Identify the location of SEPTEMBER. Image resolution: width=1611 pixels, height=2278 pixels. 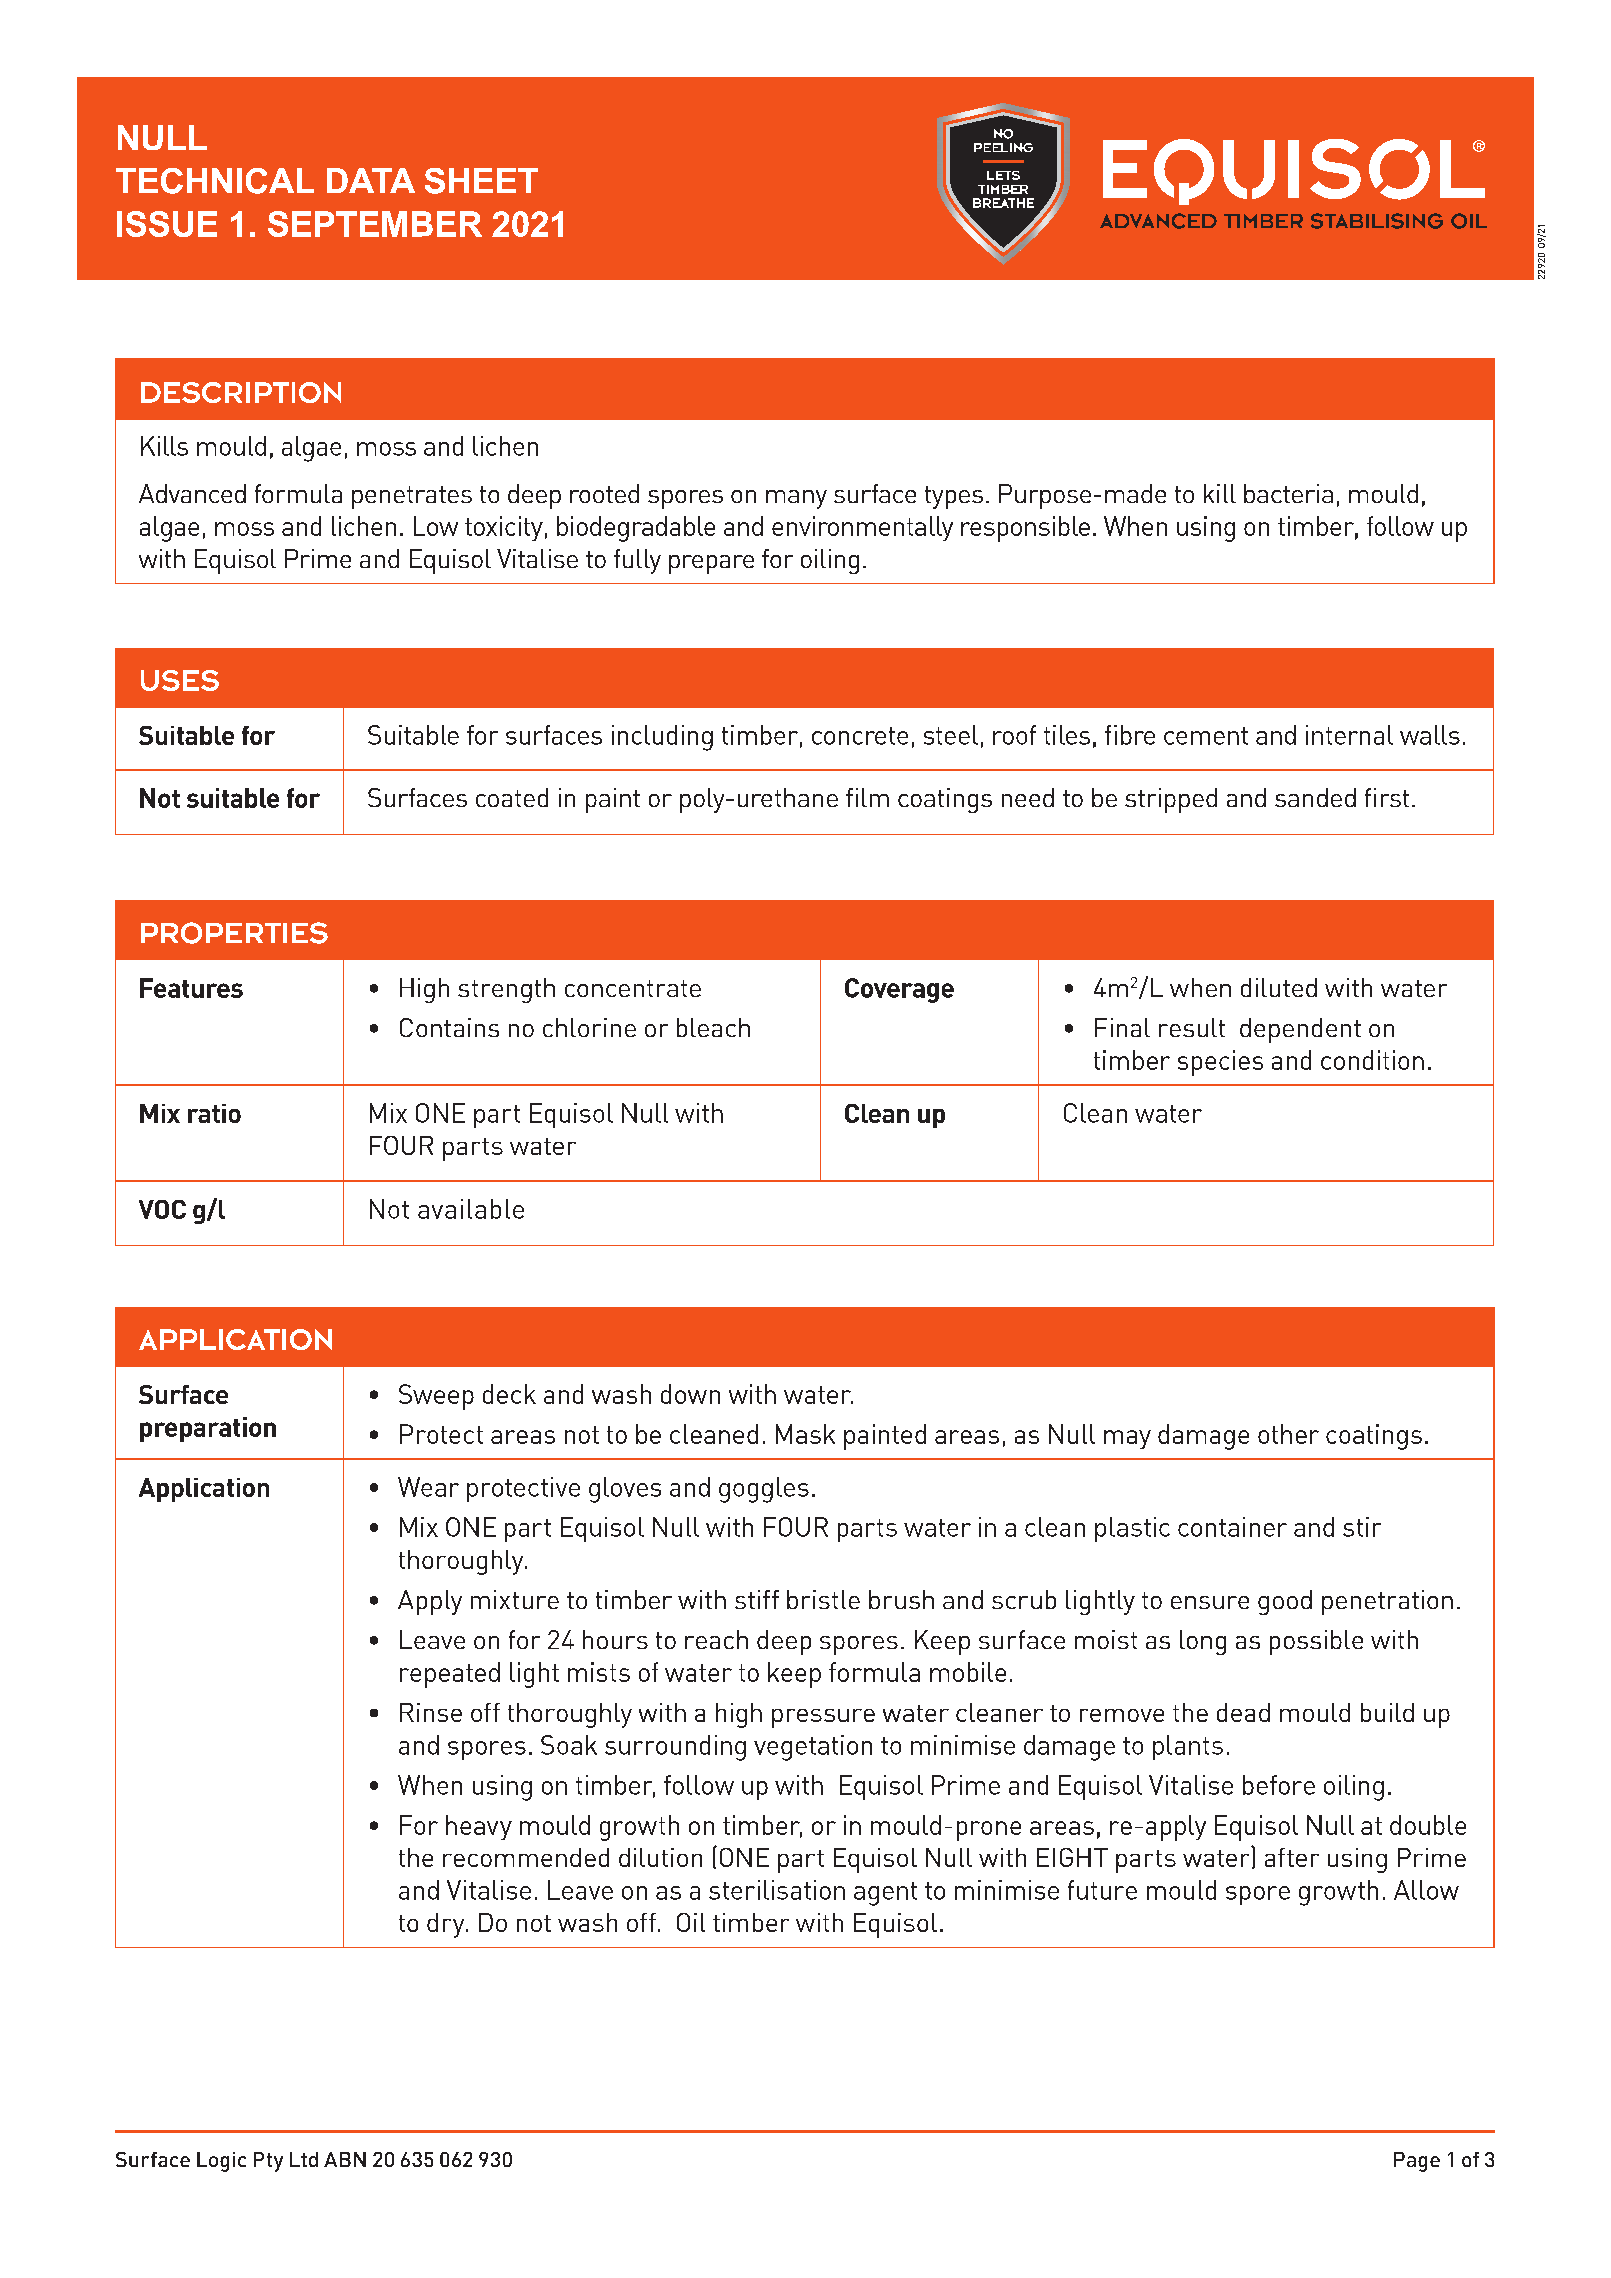
(375, 224).
